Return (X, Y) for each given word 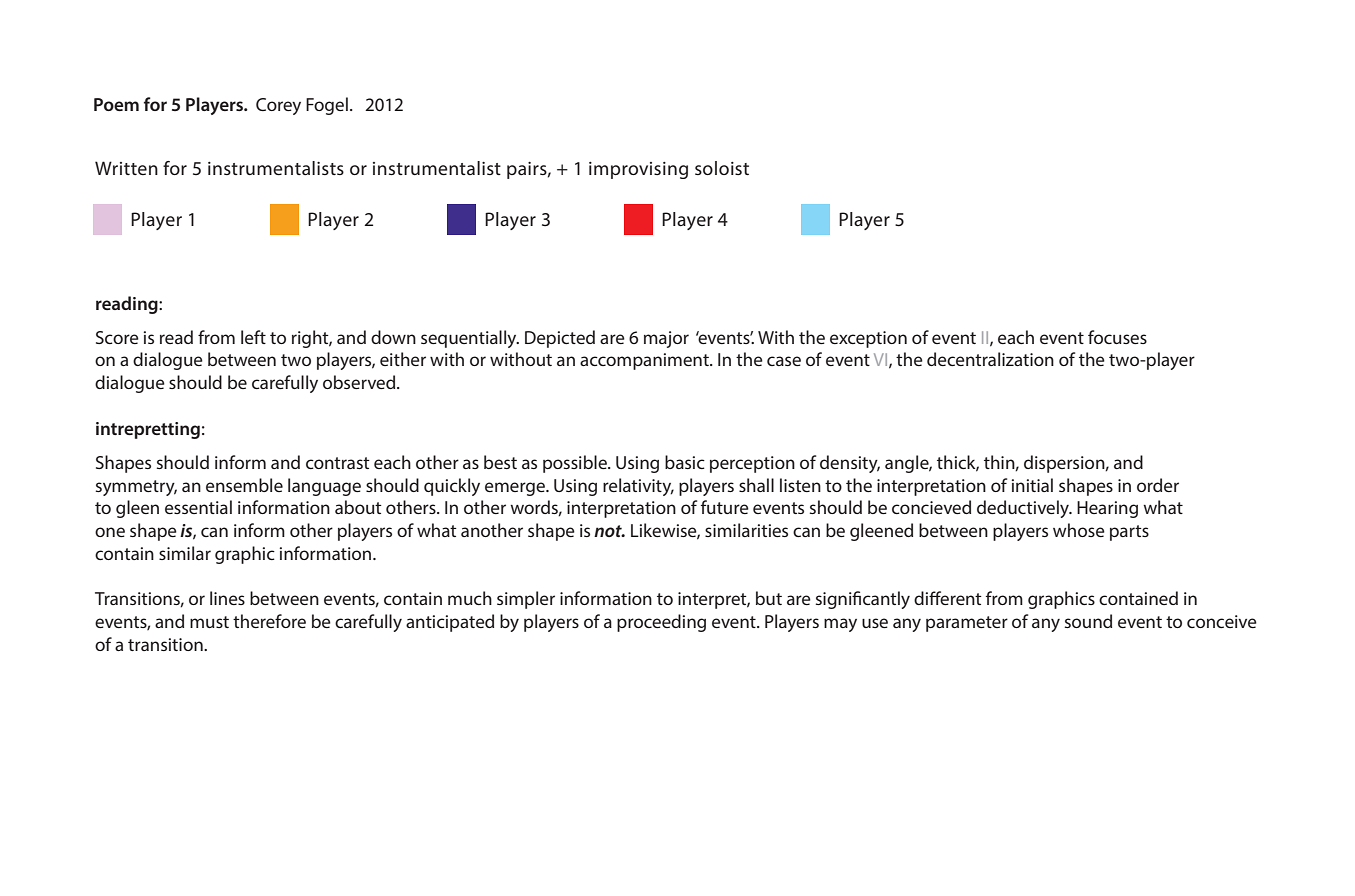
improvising (638, 170)
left (253, 337)
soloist (722, 168)
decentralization (990, 359)
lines (227, 598)
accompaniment (645, 361)
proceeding (661, 623)
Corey (278, 106)
